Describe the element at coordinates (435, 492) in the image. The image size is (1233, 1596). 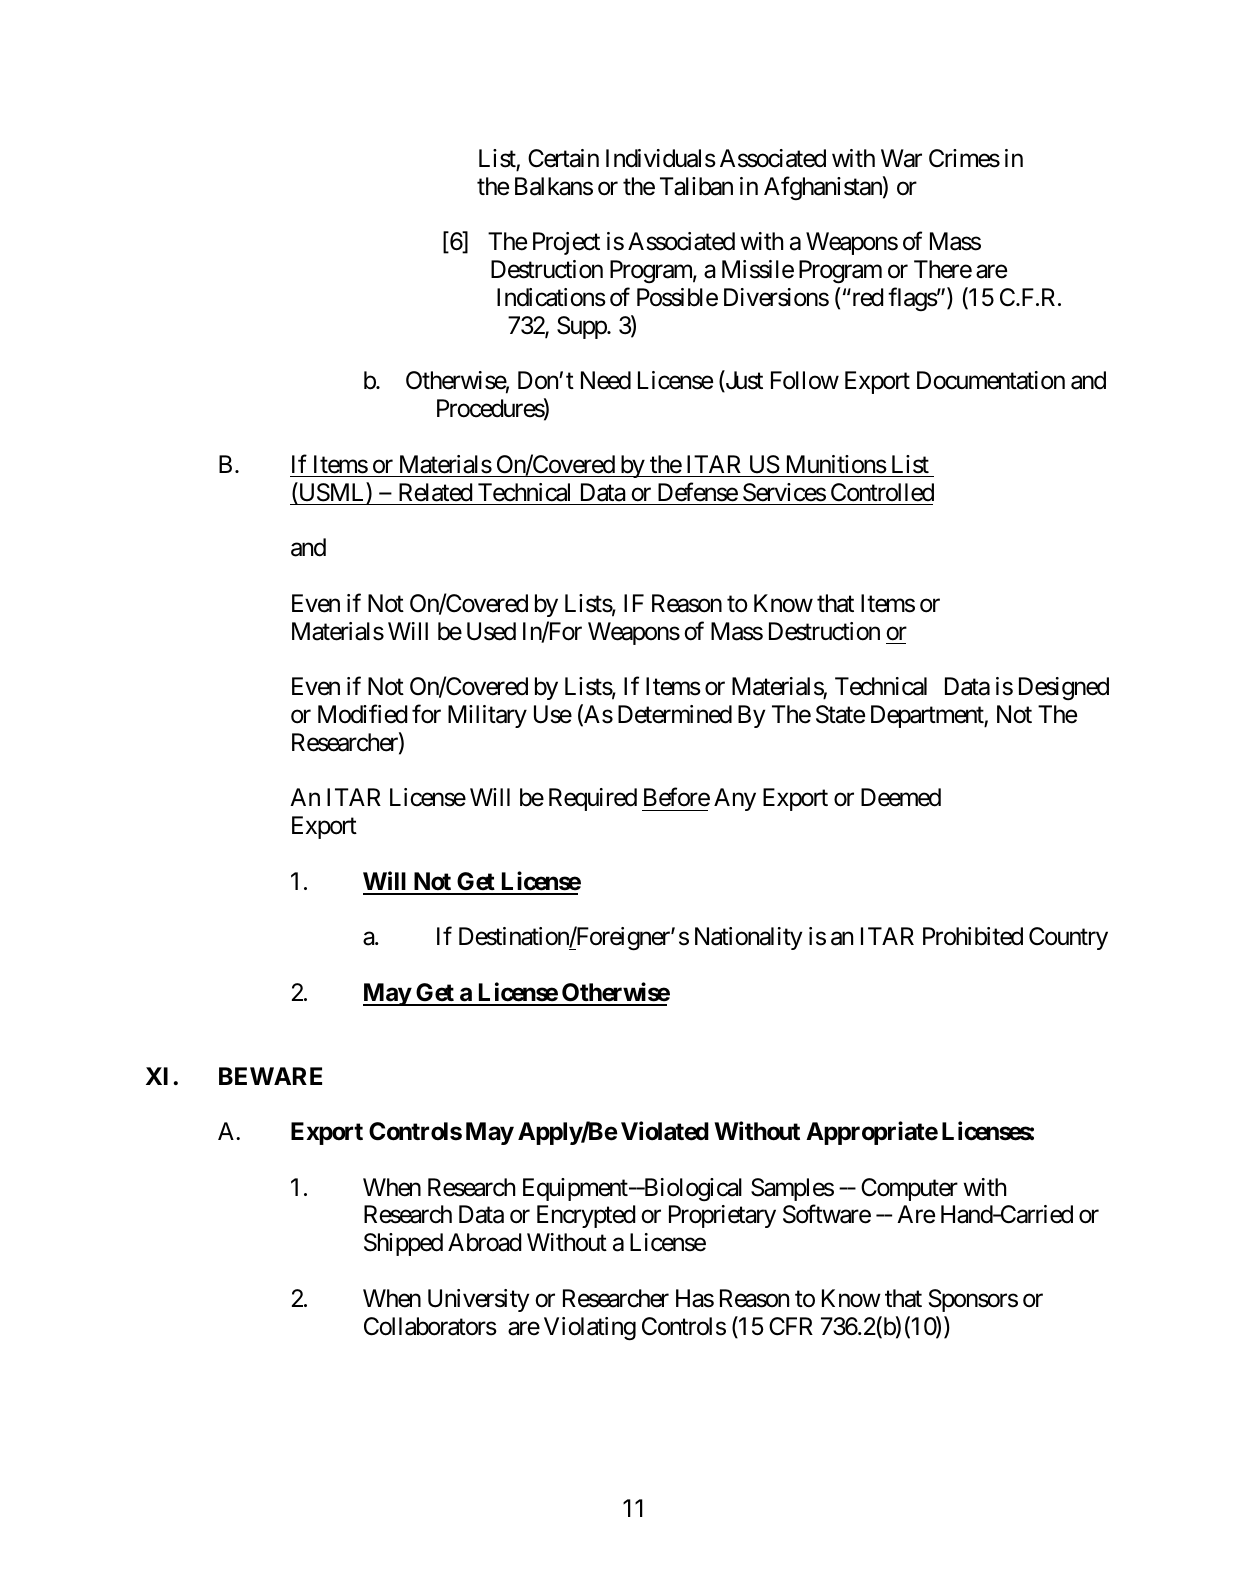
I see `Related` at that location.
